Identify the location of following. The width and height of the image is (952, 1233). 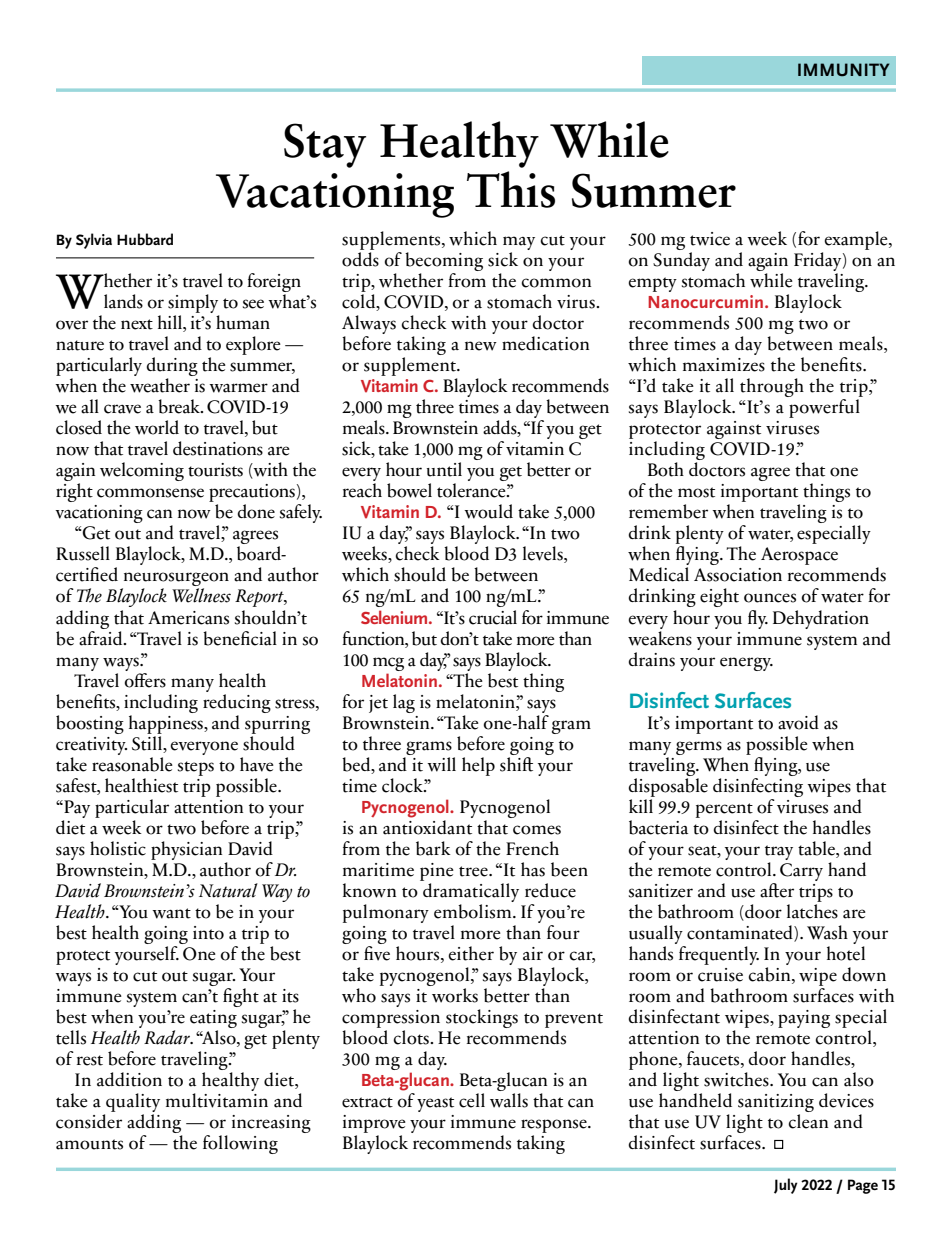
(240, 1144).
